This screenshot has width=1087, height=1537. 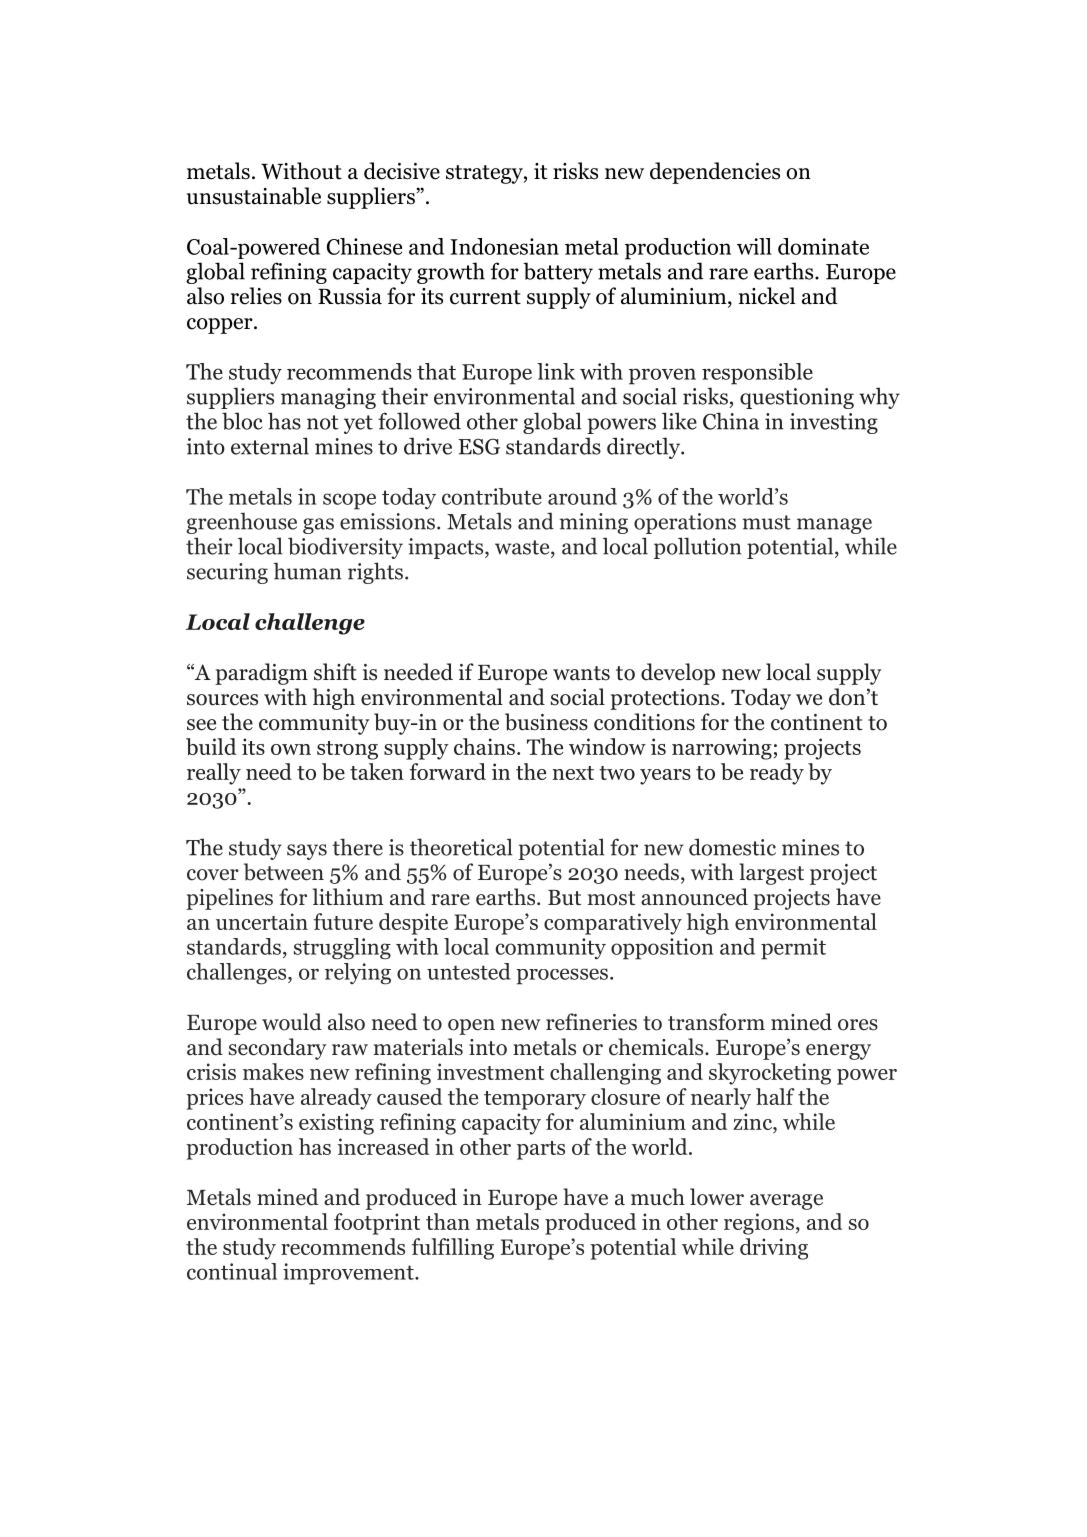 I want to click on narrowing, so click(x=722, y=749).
